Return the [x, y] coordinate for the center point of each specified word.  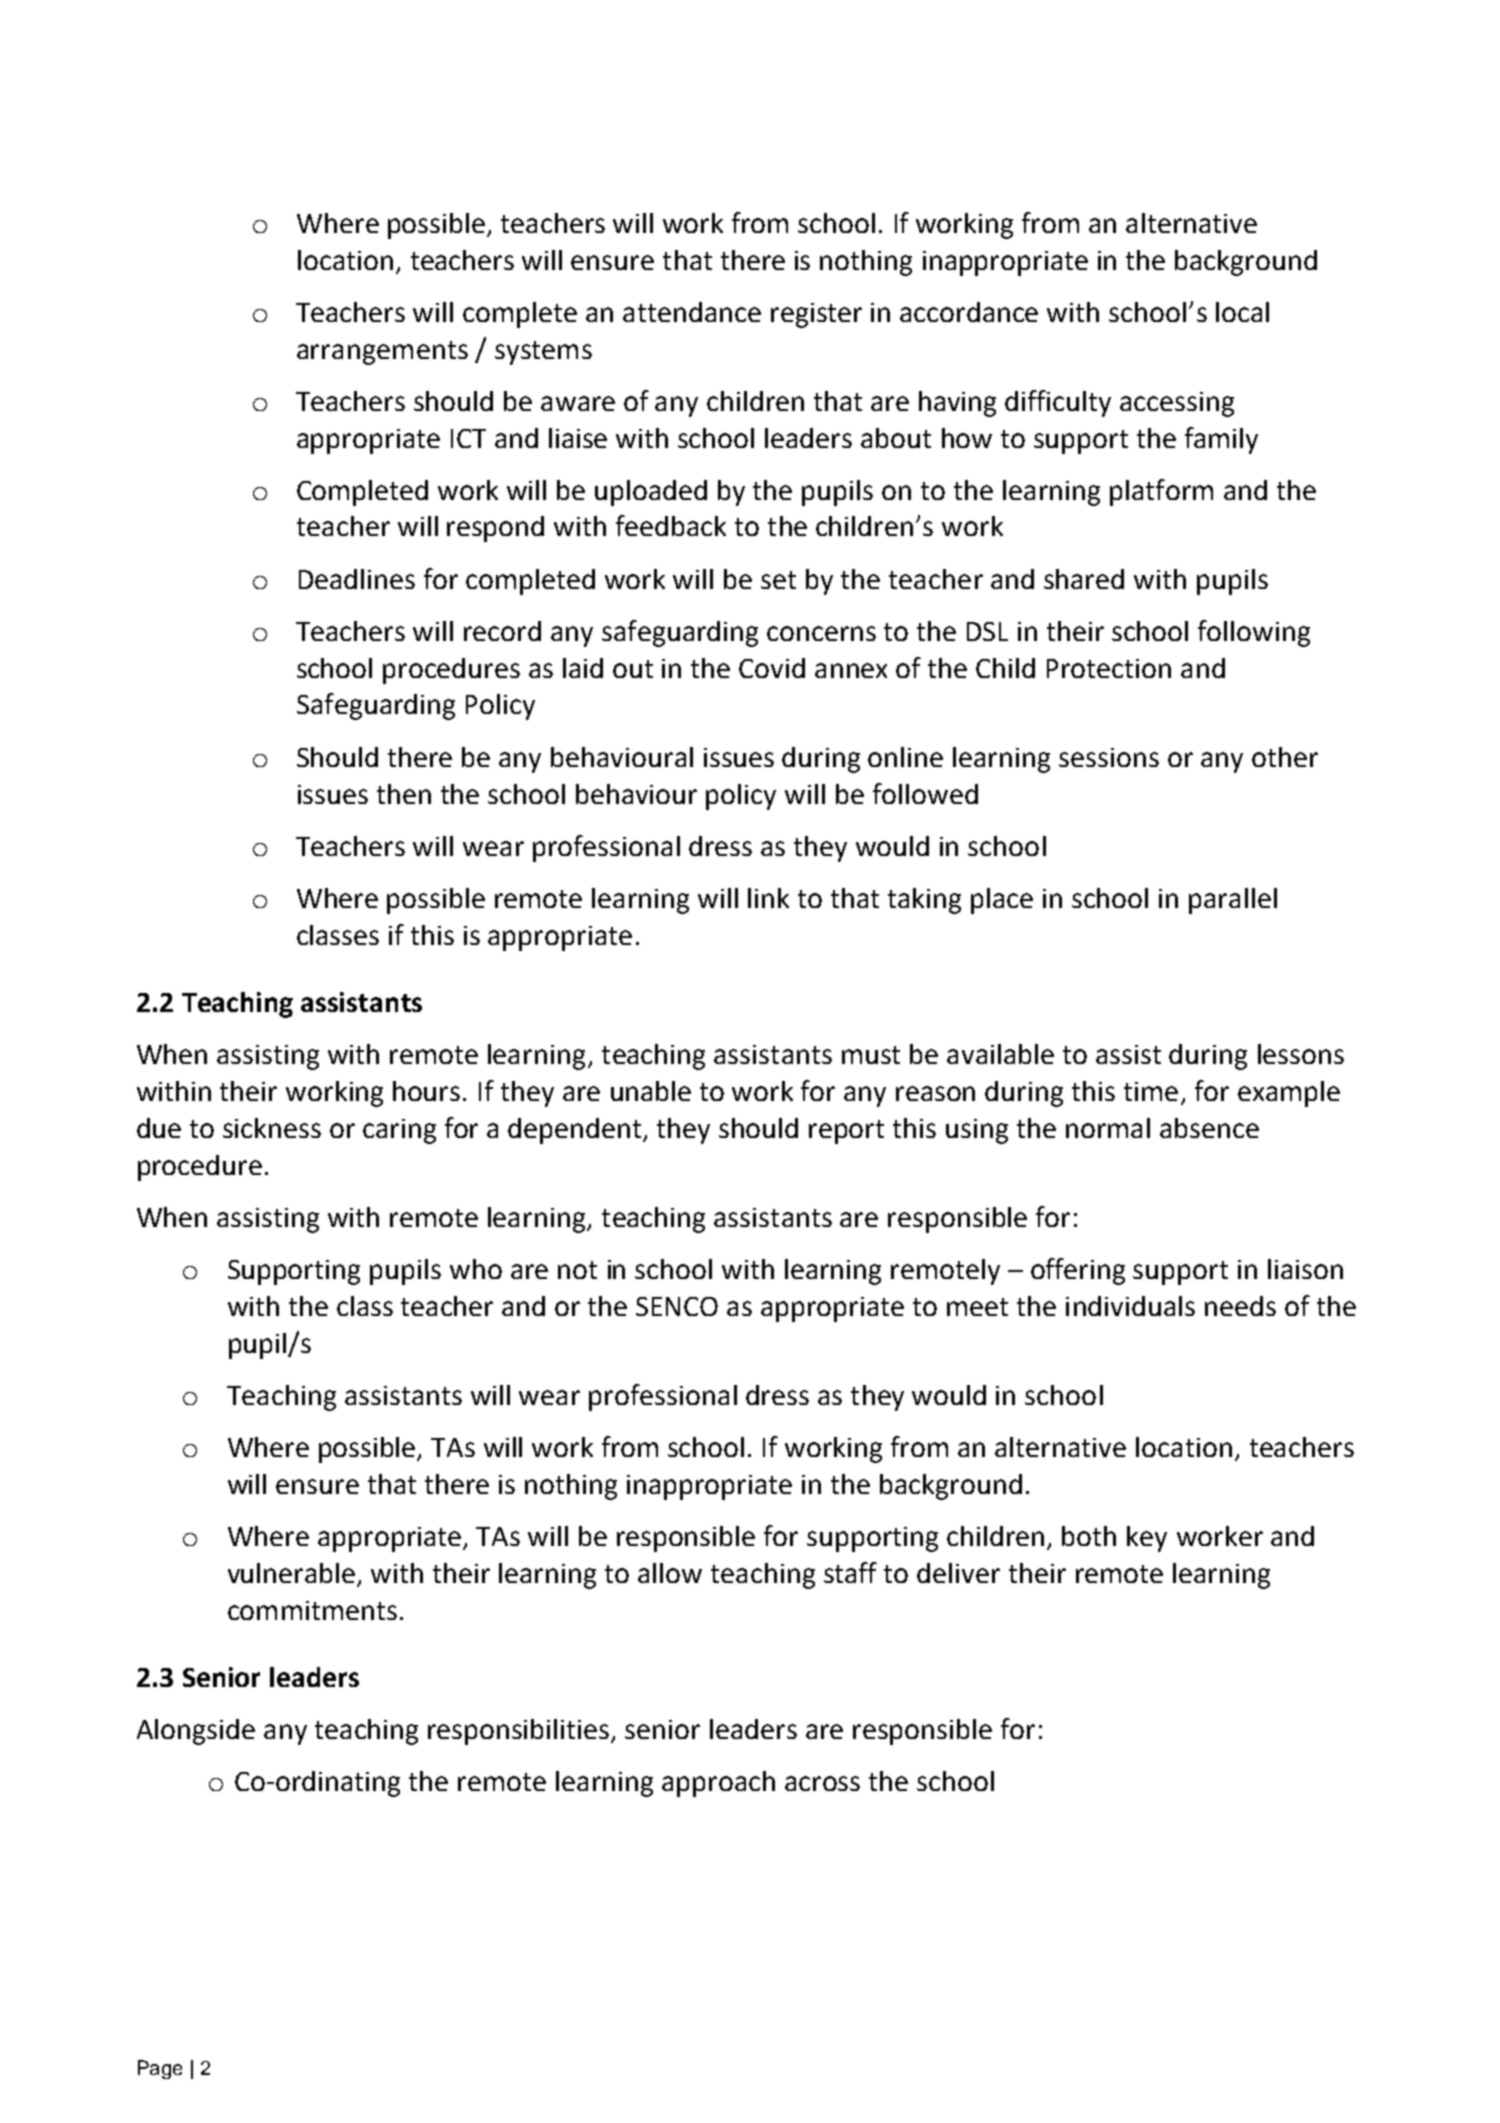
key [1147, 1539]
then [404, 794]
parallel [1233, 901]
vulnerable [293, 1574]
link [768, 898]
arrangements [382, 353]
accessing [1177, 404]
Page [160, 2069]
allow [670, 1573]
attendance [692, 312]
